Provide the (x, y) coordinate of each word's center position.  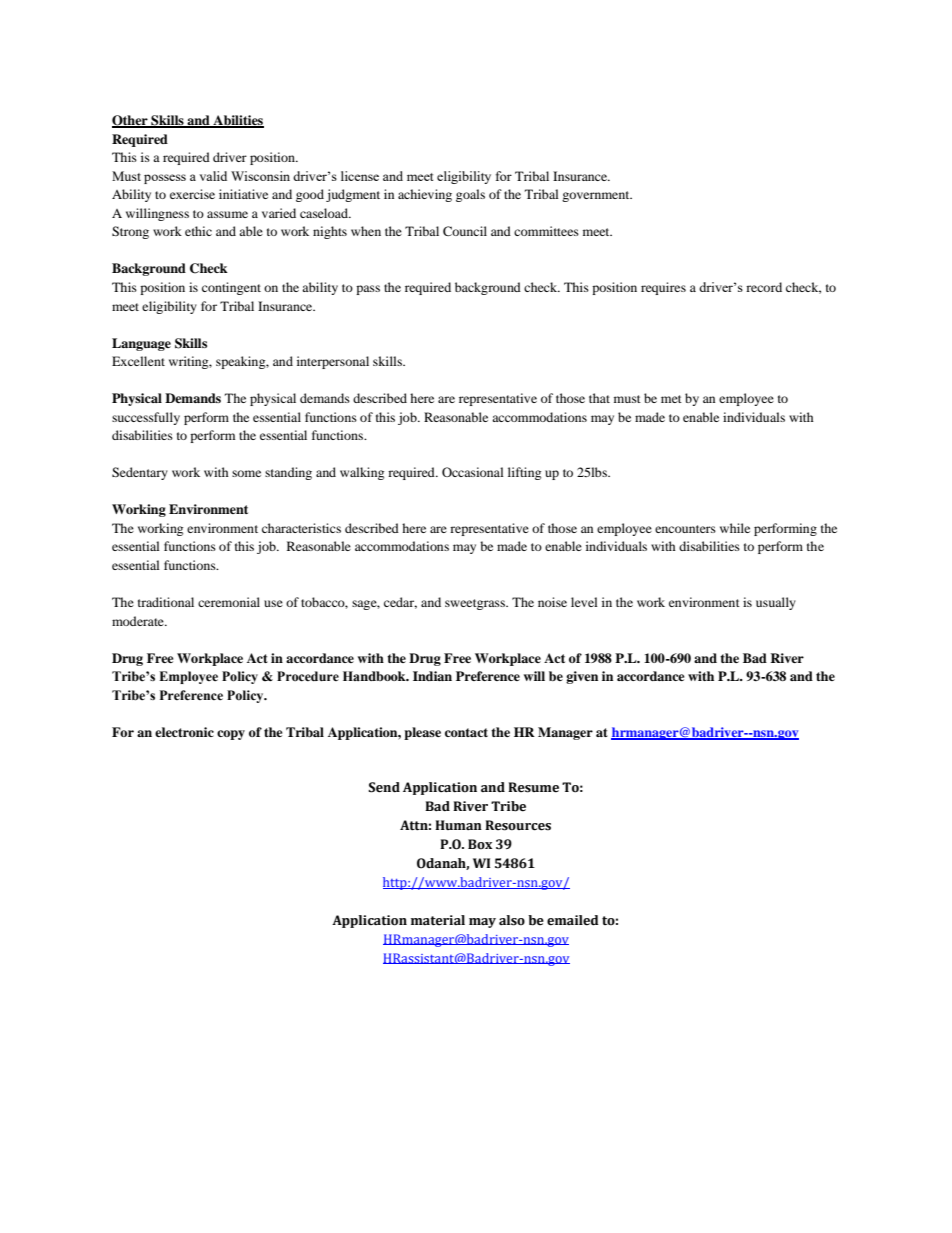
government (597, 196)
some (246, 473)
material (438, 920)
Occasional (473, 472)
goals (470, 195)
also (512, 920)
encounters (685, 529)
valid (213, 176)
